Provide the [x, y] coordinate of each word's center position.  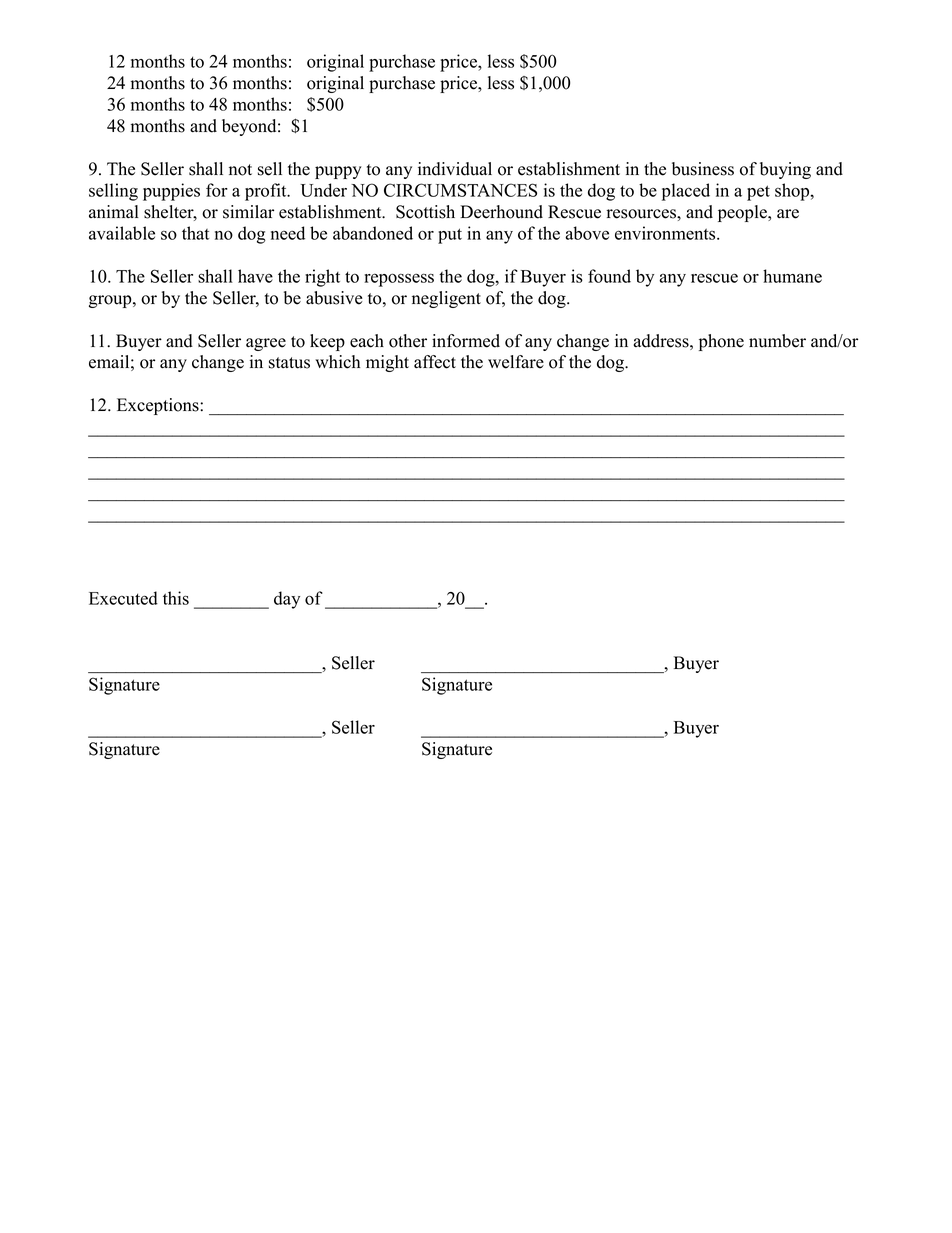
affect [435, 362]
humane [792, 276]
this [176, 598]
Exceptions [159, 406]
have [255, 276]
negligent [446, 299]
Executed [123, 598]
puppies [171, 192]
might [387, 363]
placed [686, 192]
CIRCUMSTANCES [460, 190]
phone [721, 342]
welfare [516, 362]
